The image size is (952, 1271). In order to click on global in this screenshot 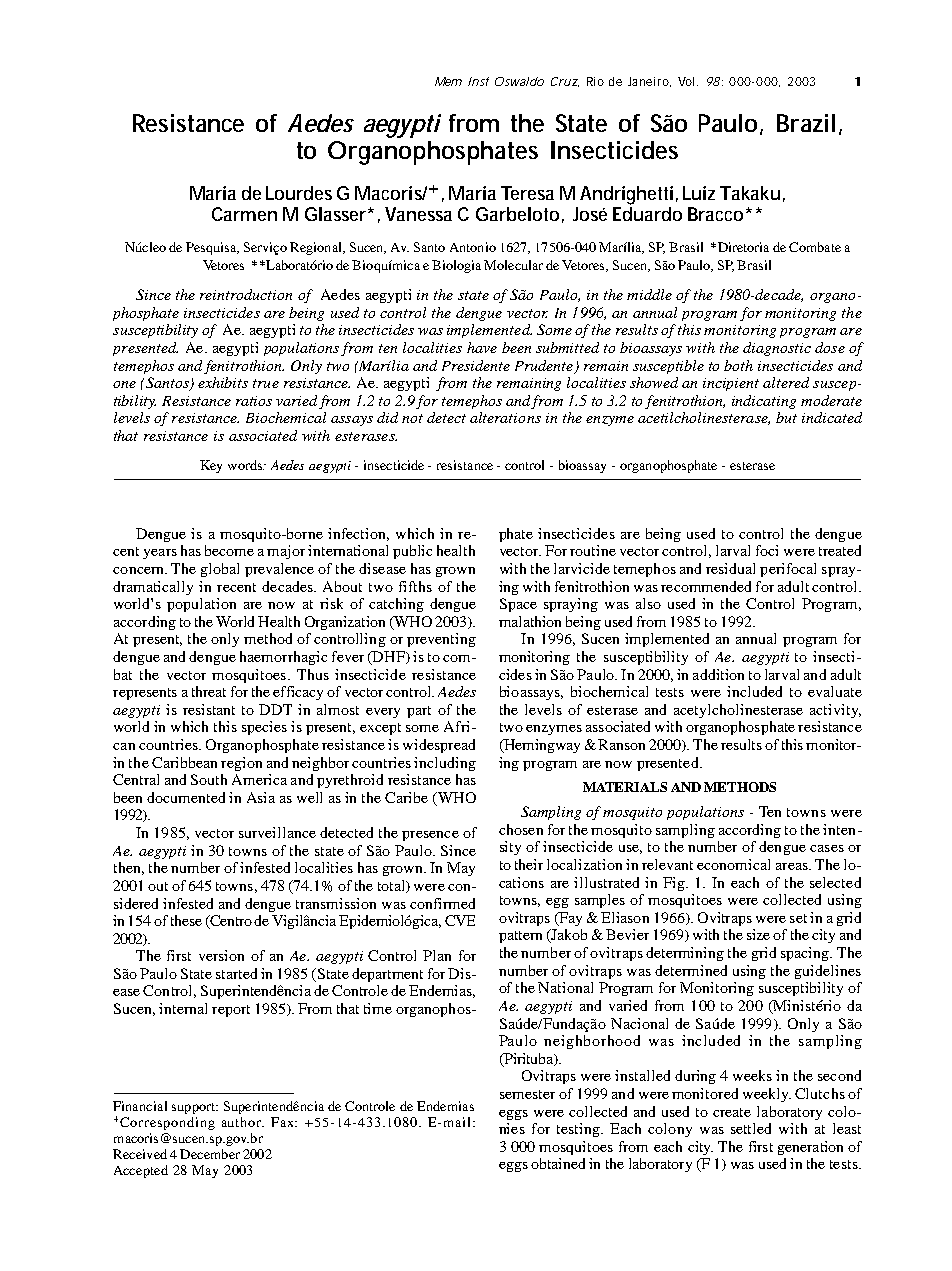, I will do `click(220, 570)`.
